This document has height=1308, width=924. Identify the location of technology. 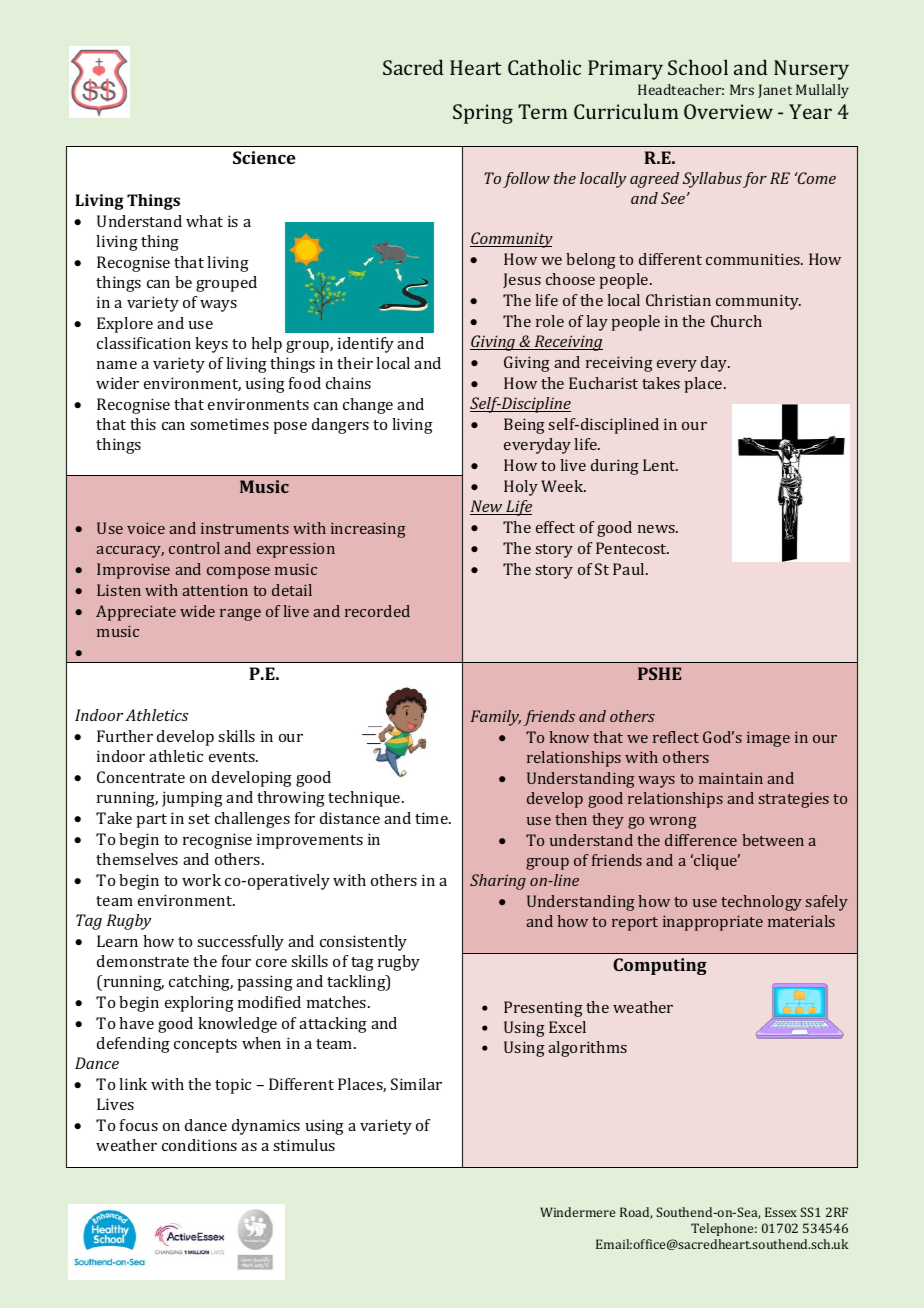
(761, 903).
